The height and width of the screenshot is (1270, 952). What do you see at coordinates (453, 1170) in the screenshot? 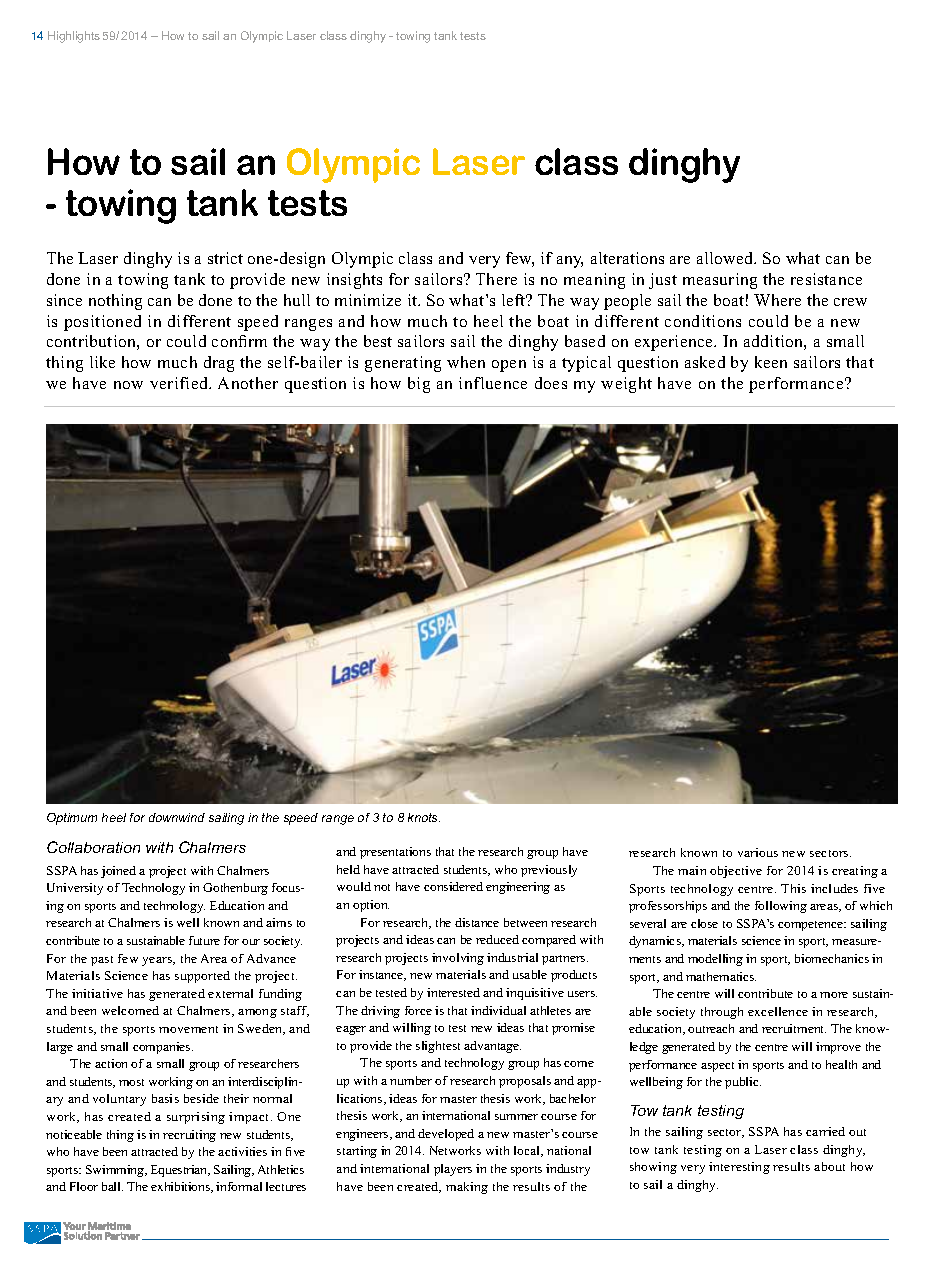
I see `players` at bounding box center [453, 1170].
